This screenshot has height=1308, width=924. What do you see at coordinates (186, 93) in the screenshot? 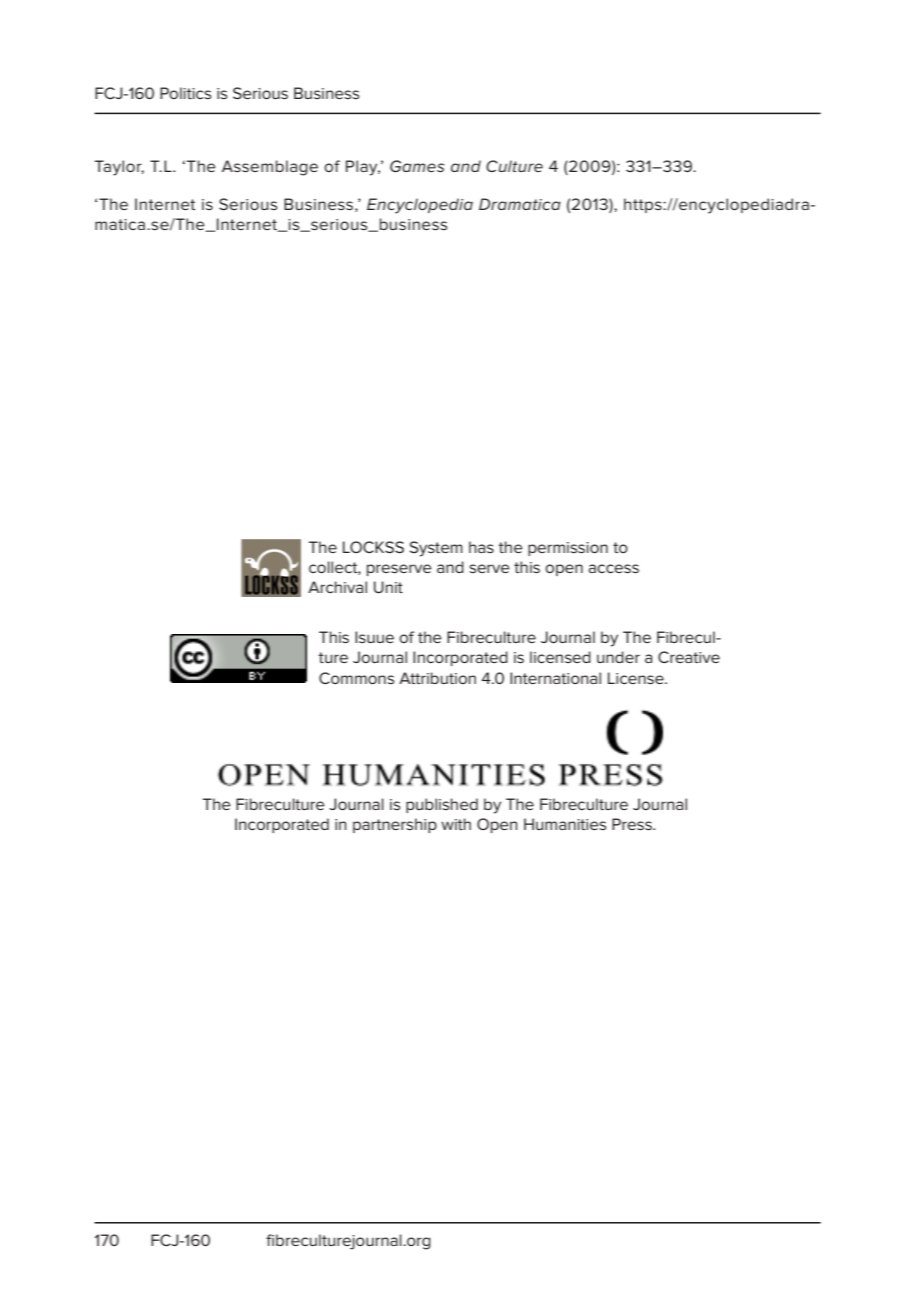
I see `Politics` at bounding box center [186, 93].
